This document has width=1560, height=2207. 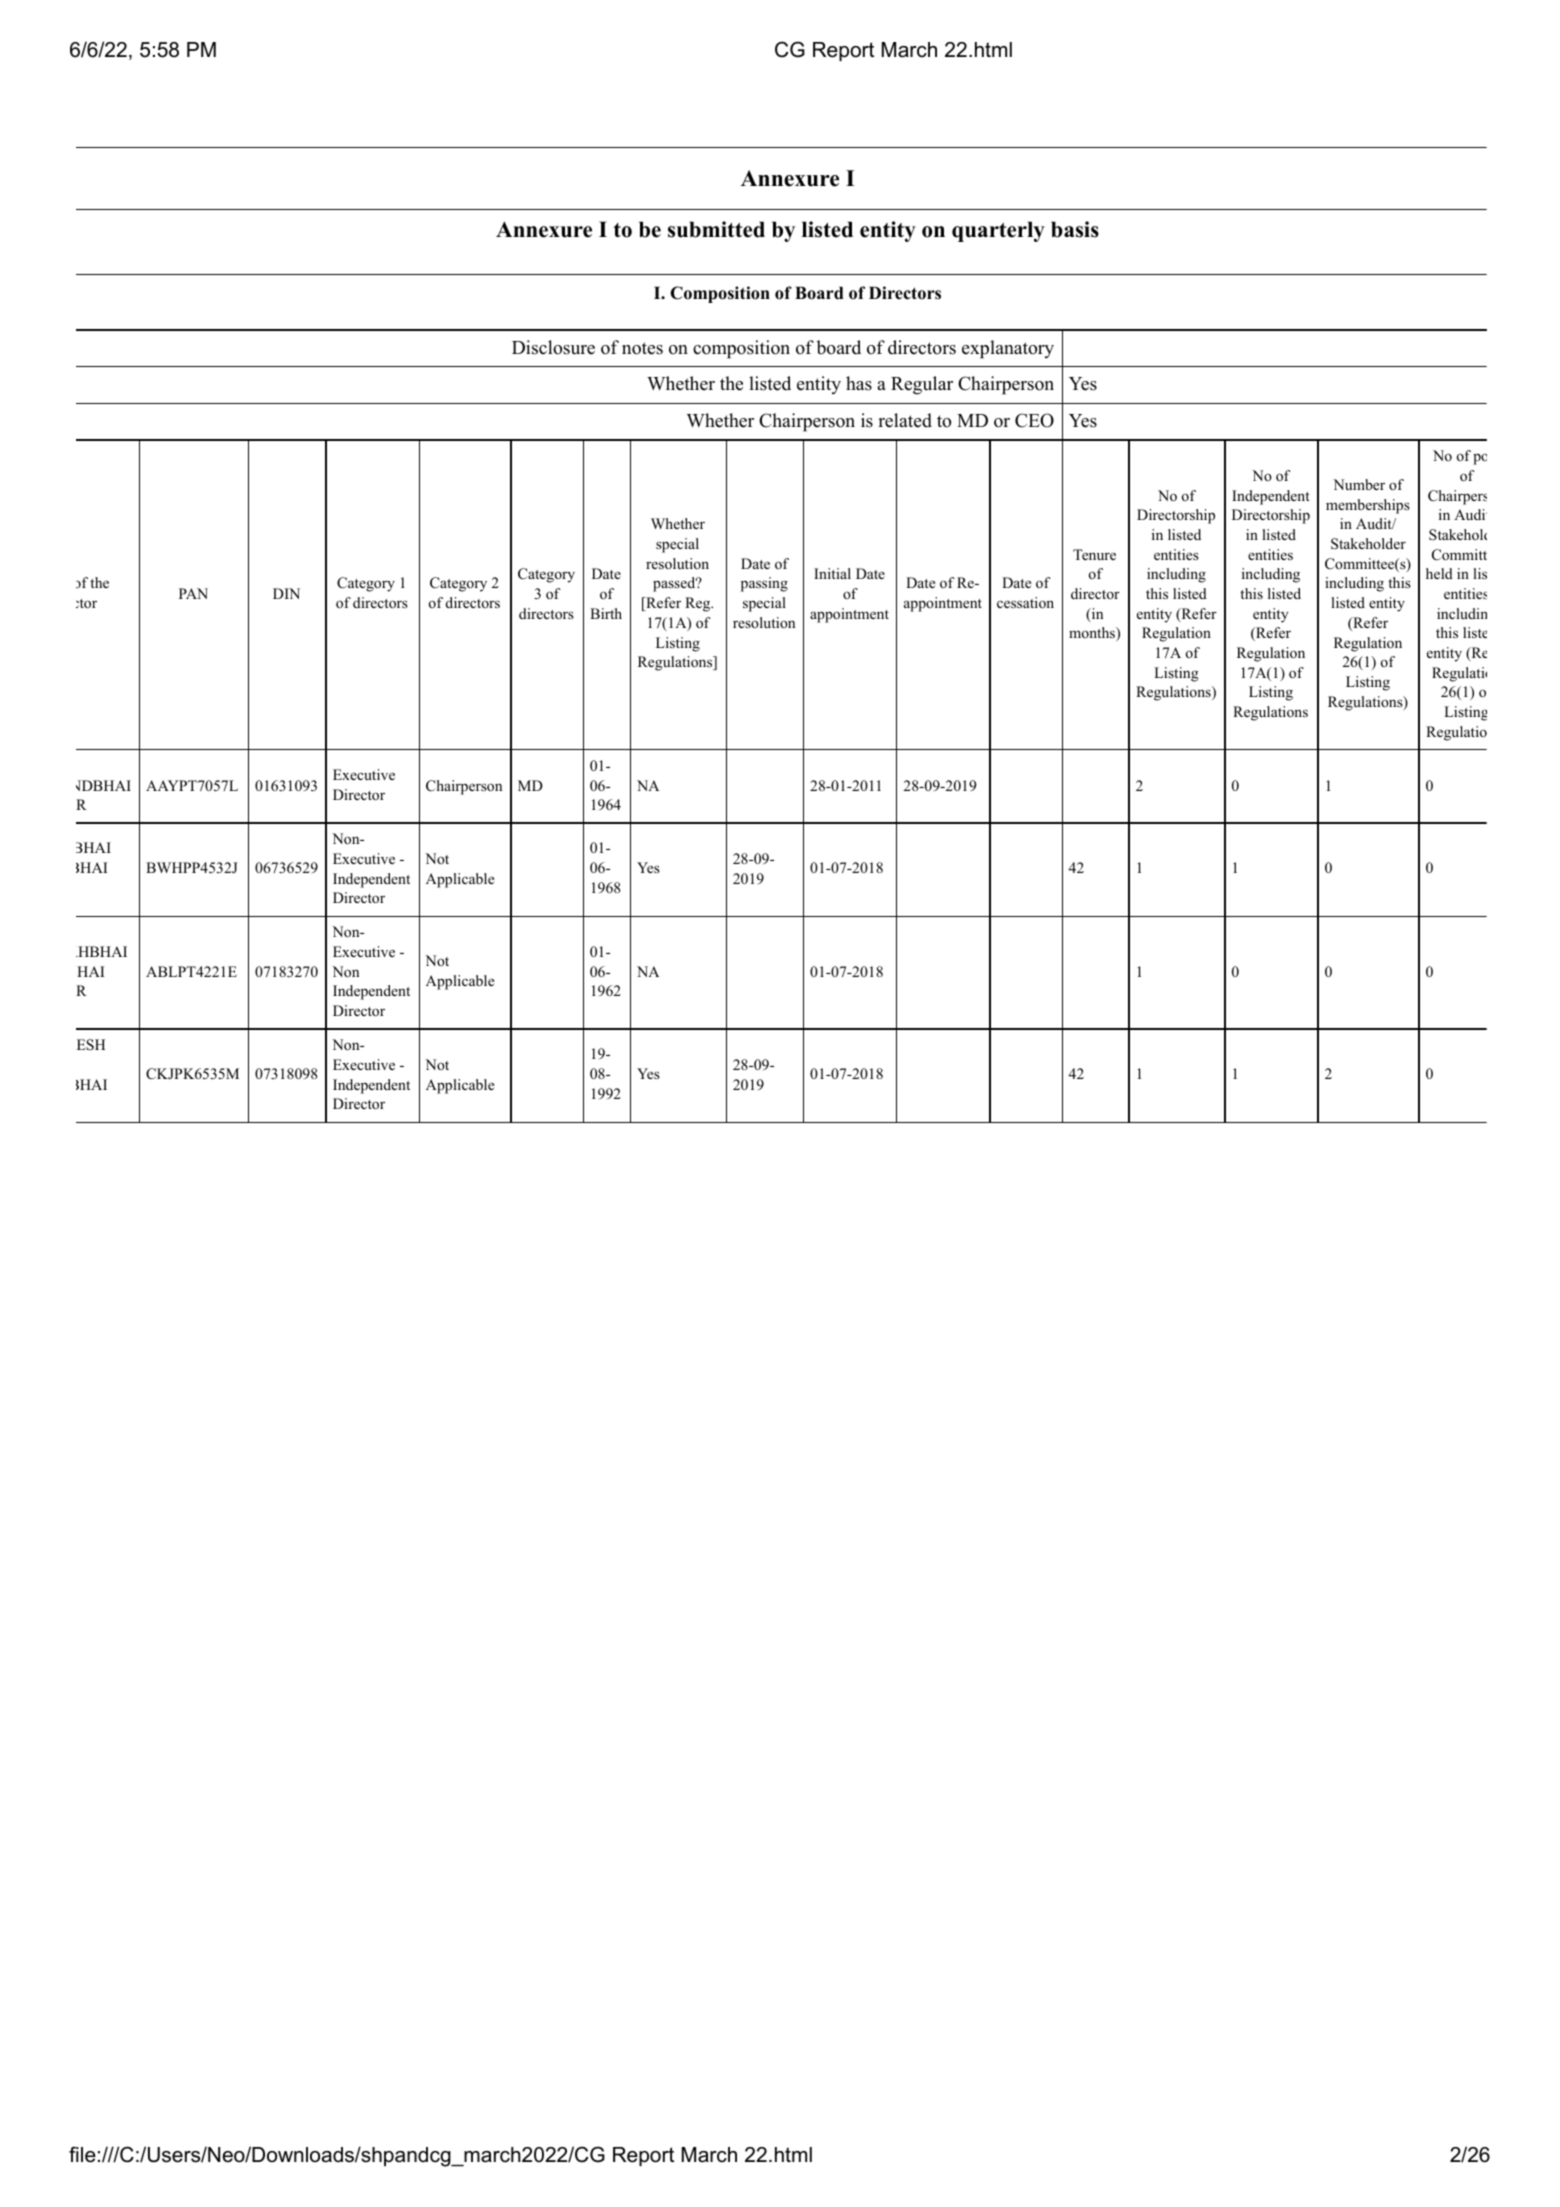 What do you see at coordinates (1094, 554) in the document?
I see `Tenure` at bounding box center [1094, 554].
